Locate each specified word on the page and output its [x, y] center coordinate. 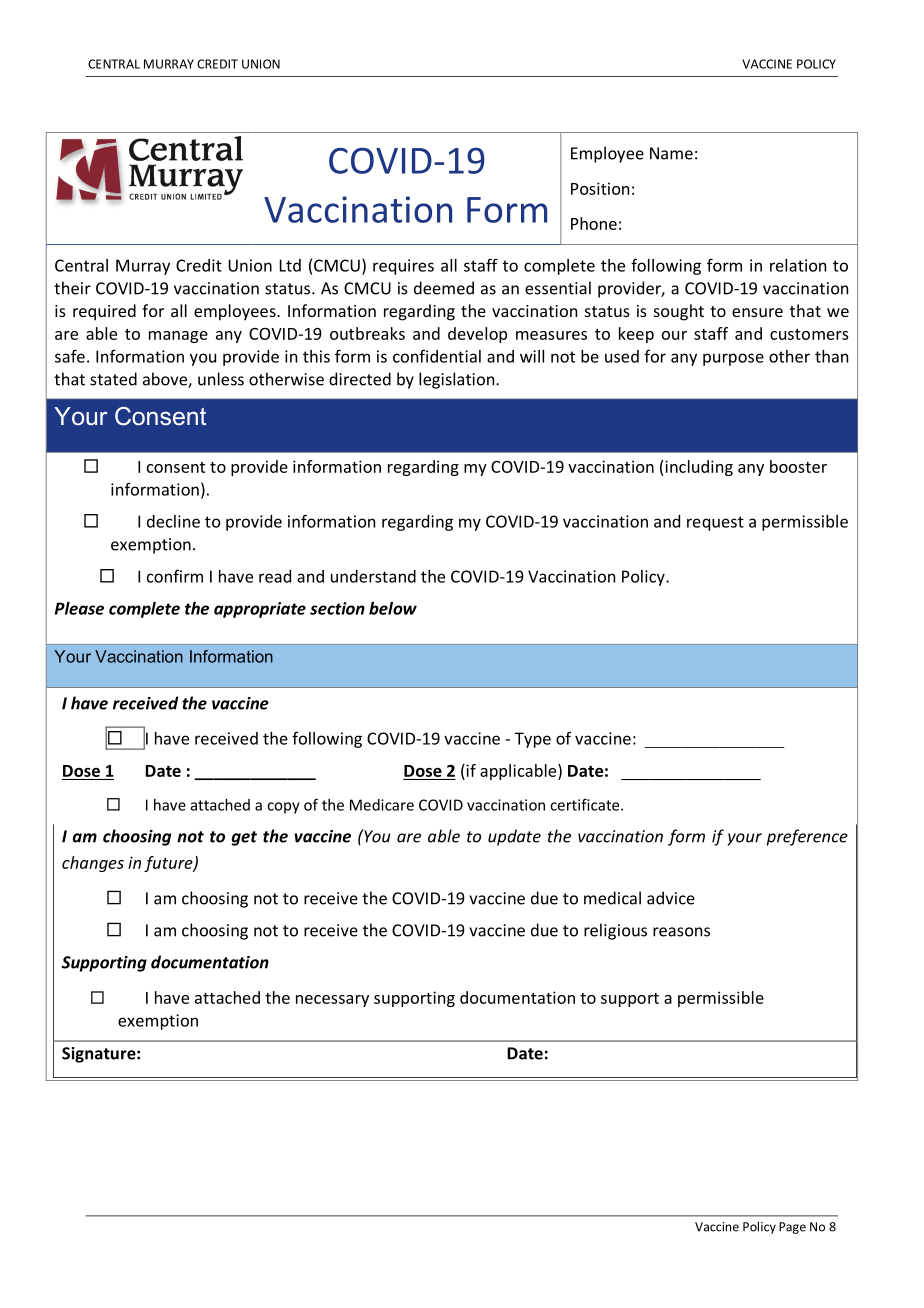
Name [671, 153]
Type [533, 740]
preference [807, 837]
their [72, 288]
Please [79, 608]
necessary [332, 1001]
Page [792, 1228]
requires [403, 267]
